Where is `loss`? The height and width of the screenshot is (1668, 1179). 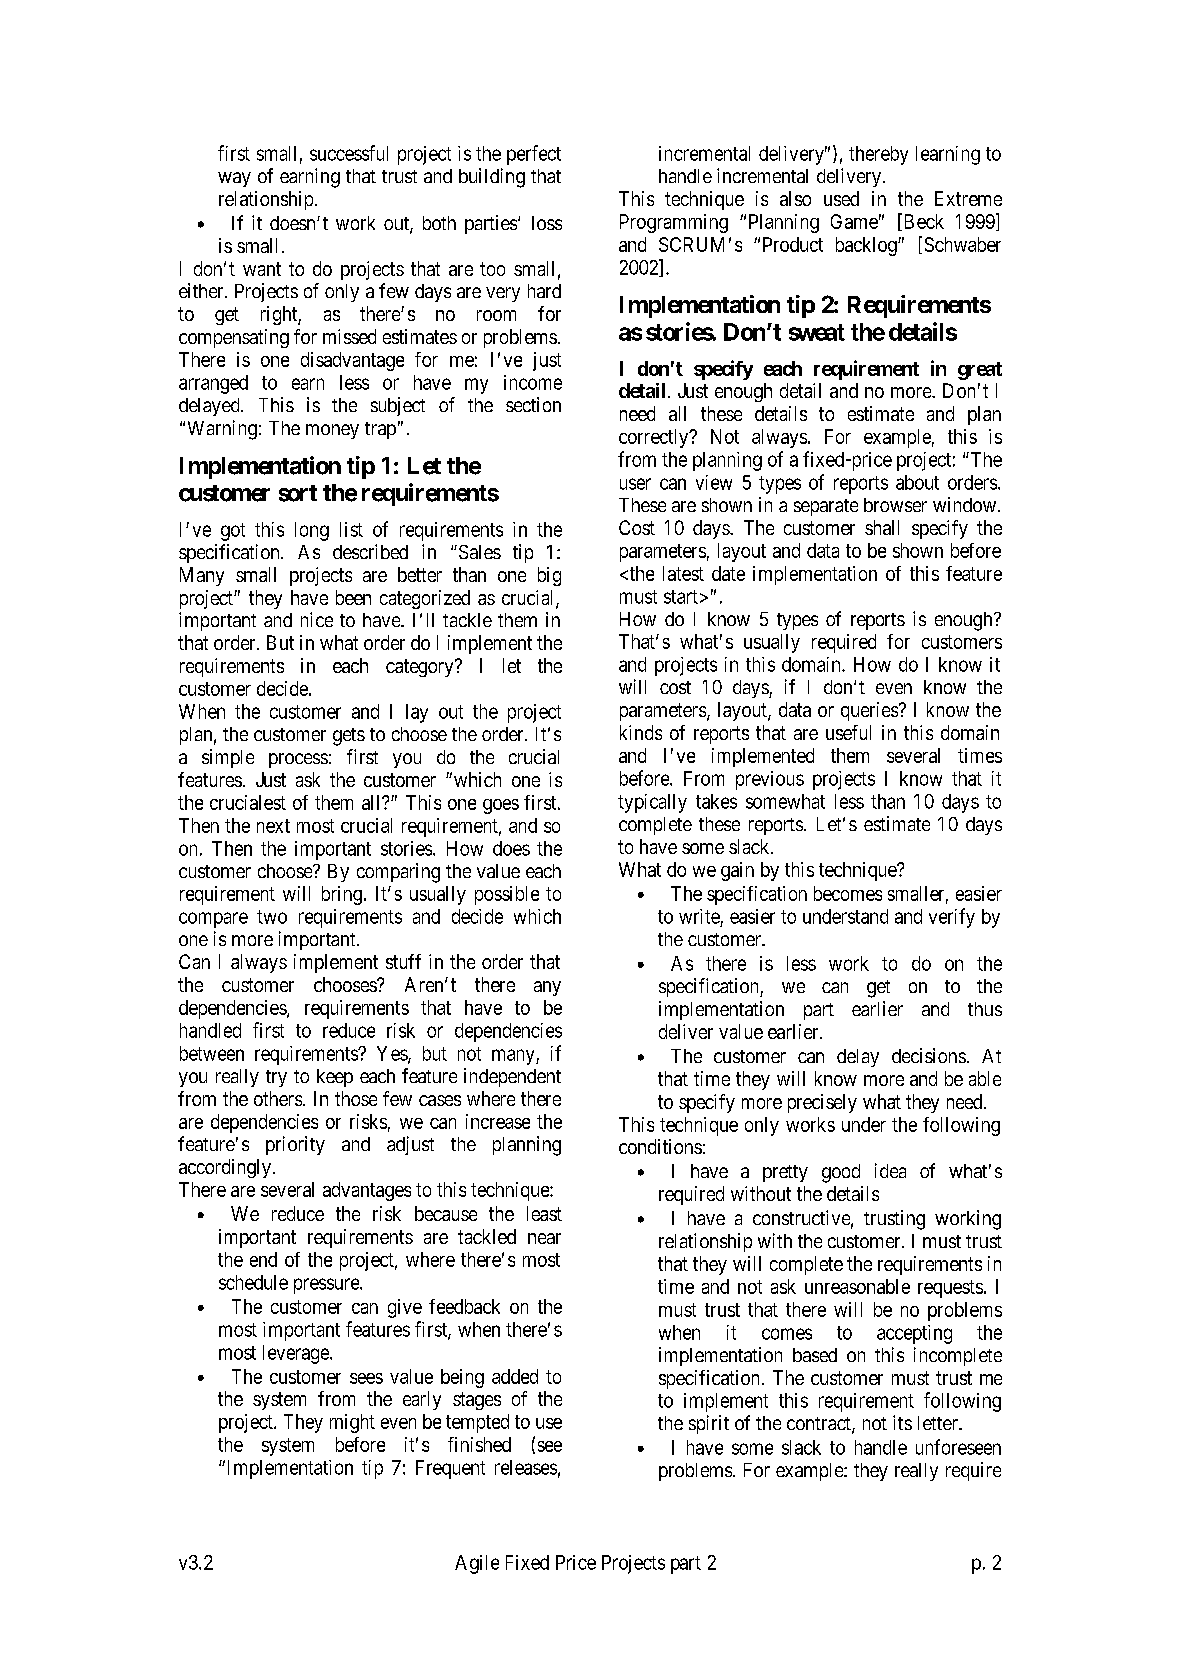
loss is located at coordinates (547, 223).
